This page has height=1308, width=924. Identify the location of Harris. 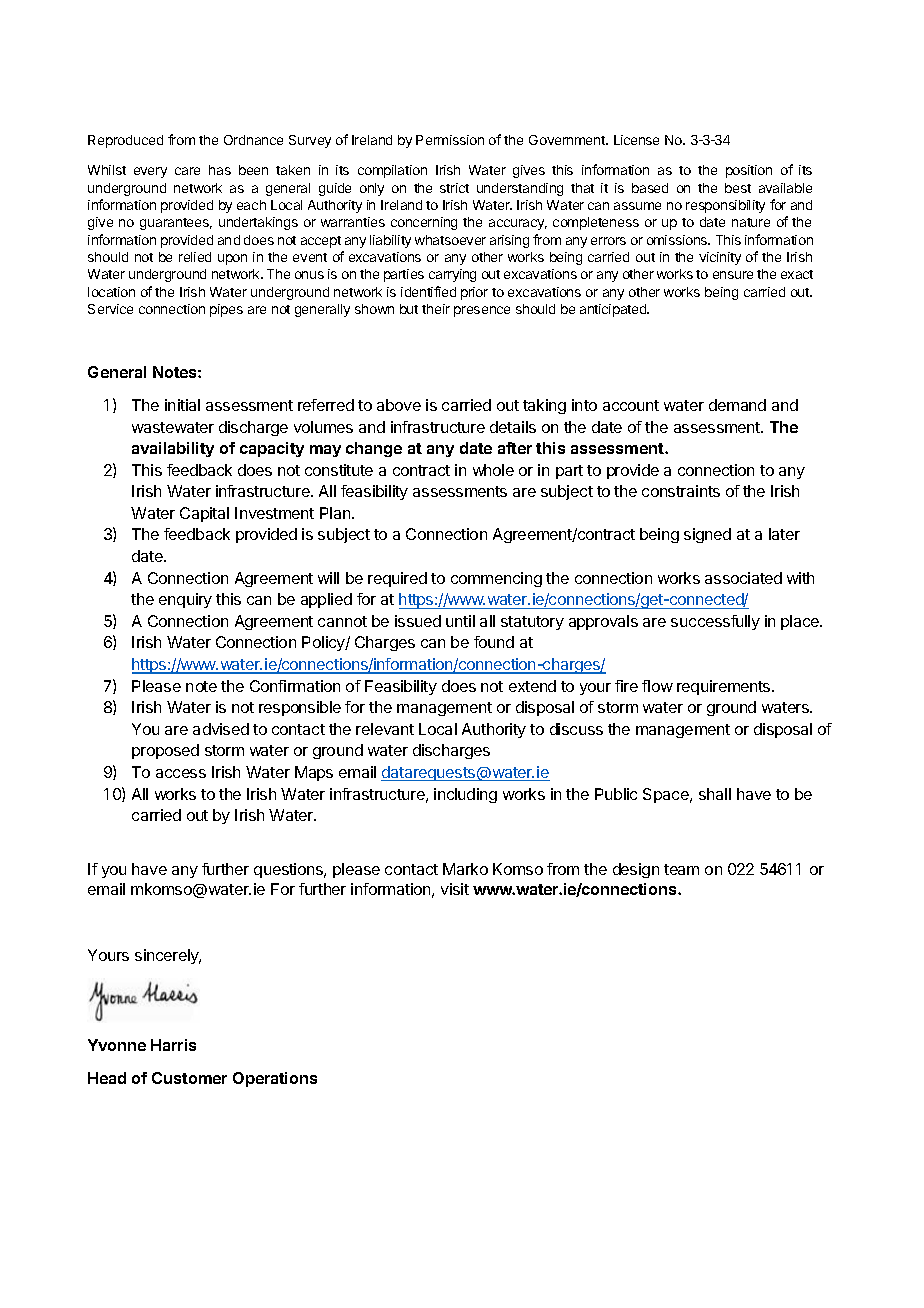
(173, 1045).
